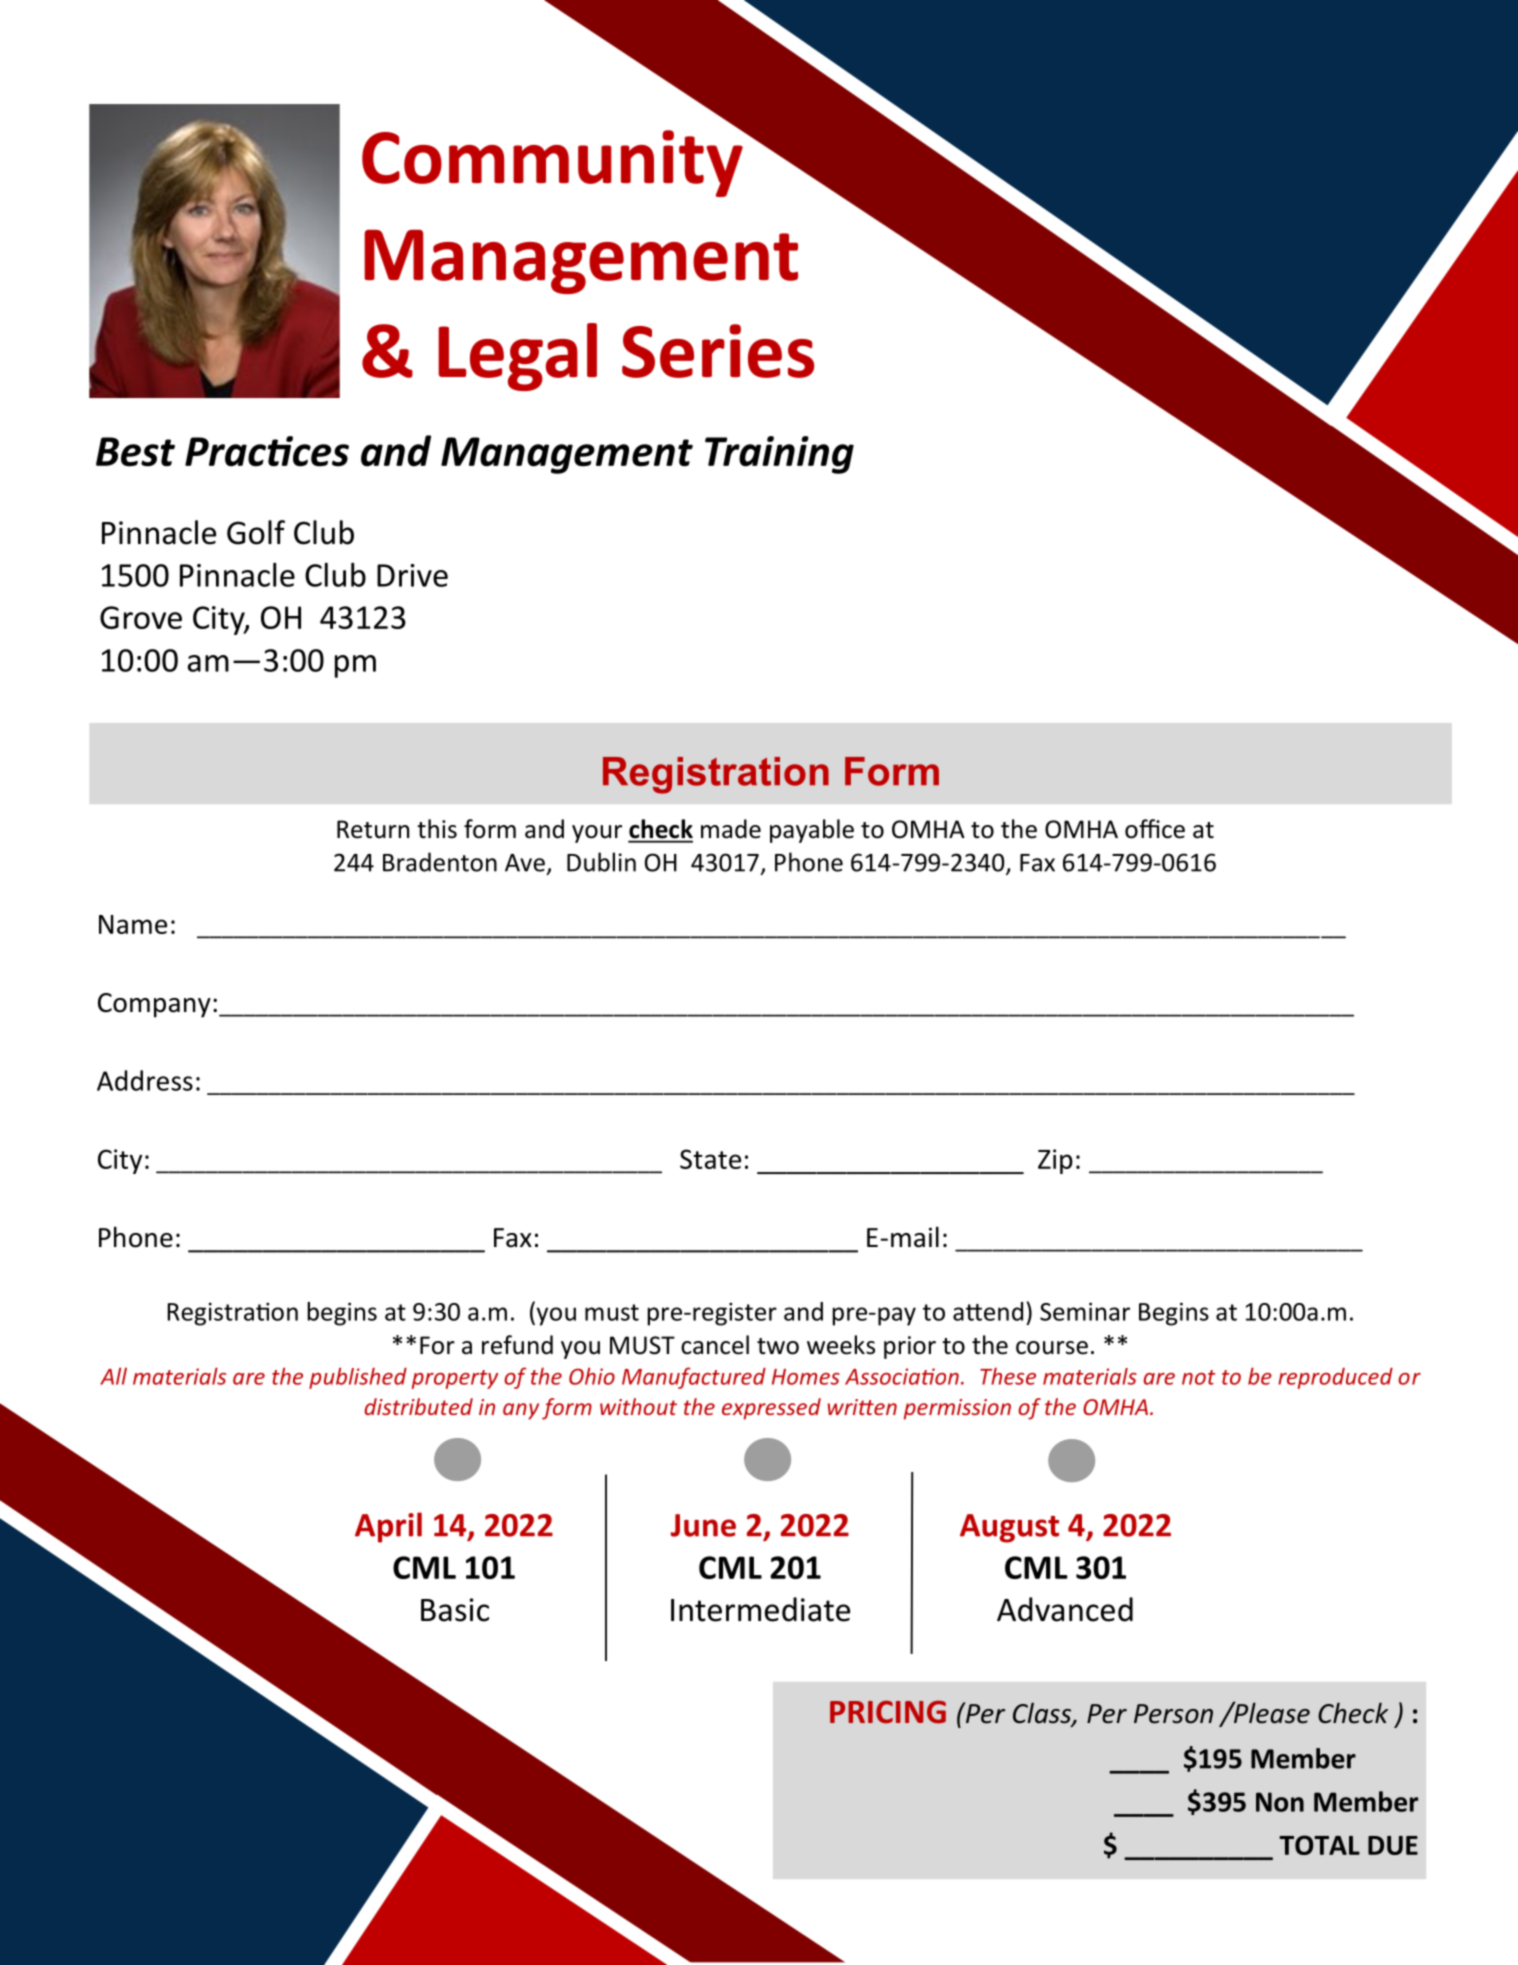 The image size is (1518, 1965). What do you see at coordinates (145, 1080) in the screenshot?
I see `Address` at bounding box center [145, 1080].
